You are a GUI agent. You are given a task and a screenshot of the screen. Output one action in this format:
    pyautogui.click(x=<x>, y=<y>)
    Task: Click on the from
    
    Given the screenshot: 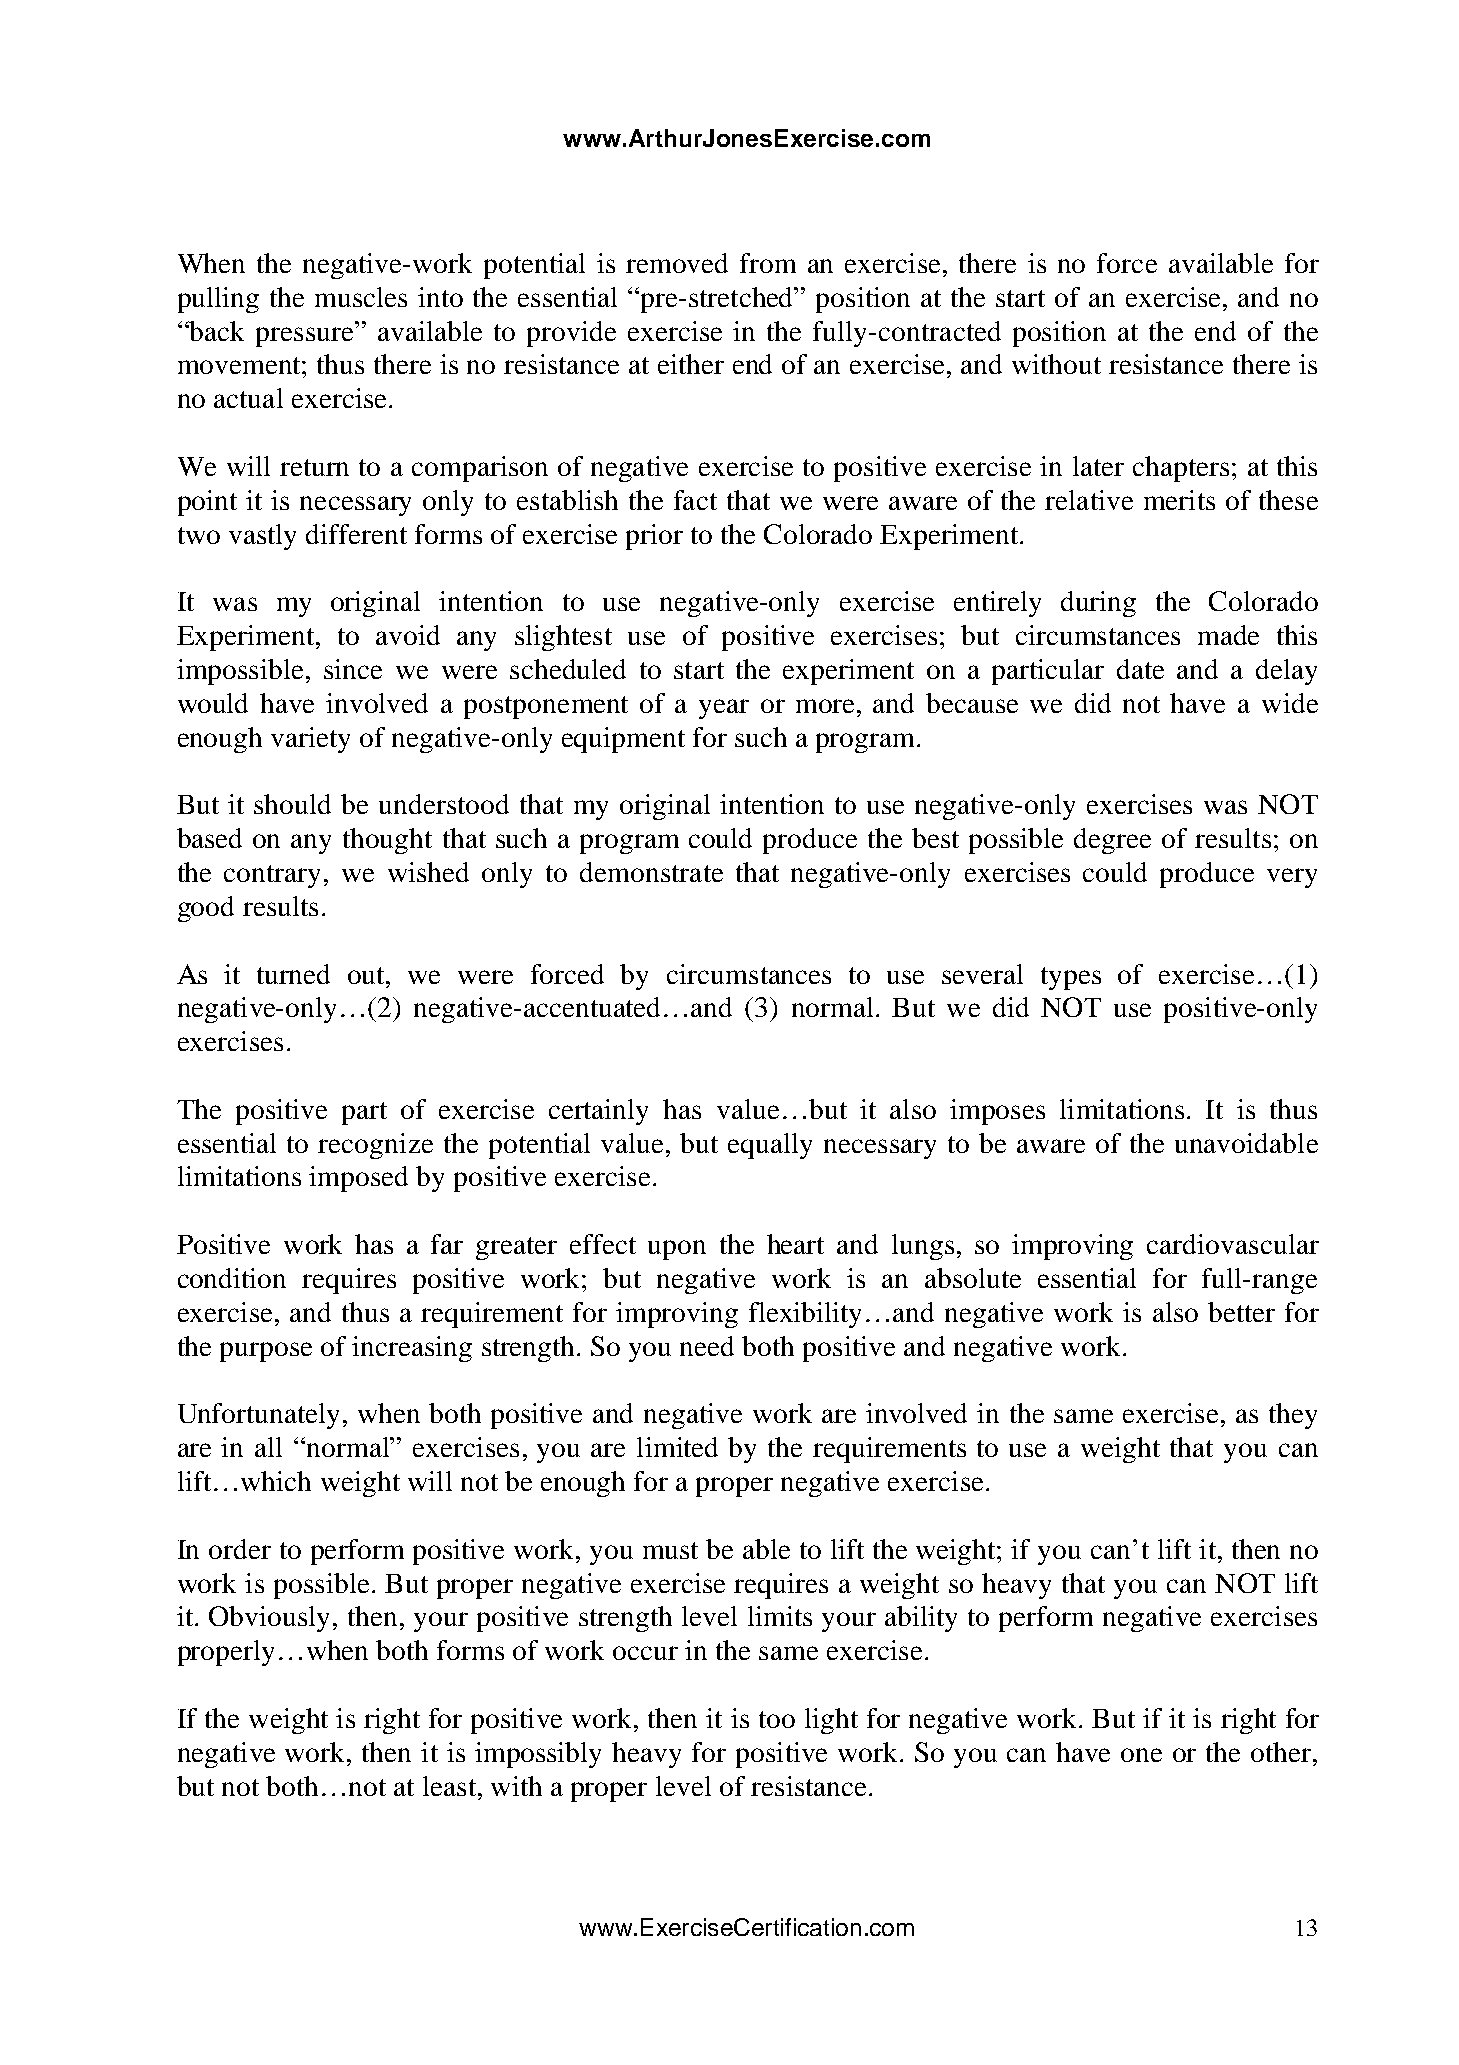 What is the action you would take?
    pyautogui.click(x=768, y=263)
